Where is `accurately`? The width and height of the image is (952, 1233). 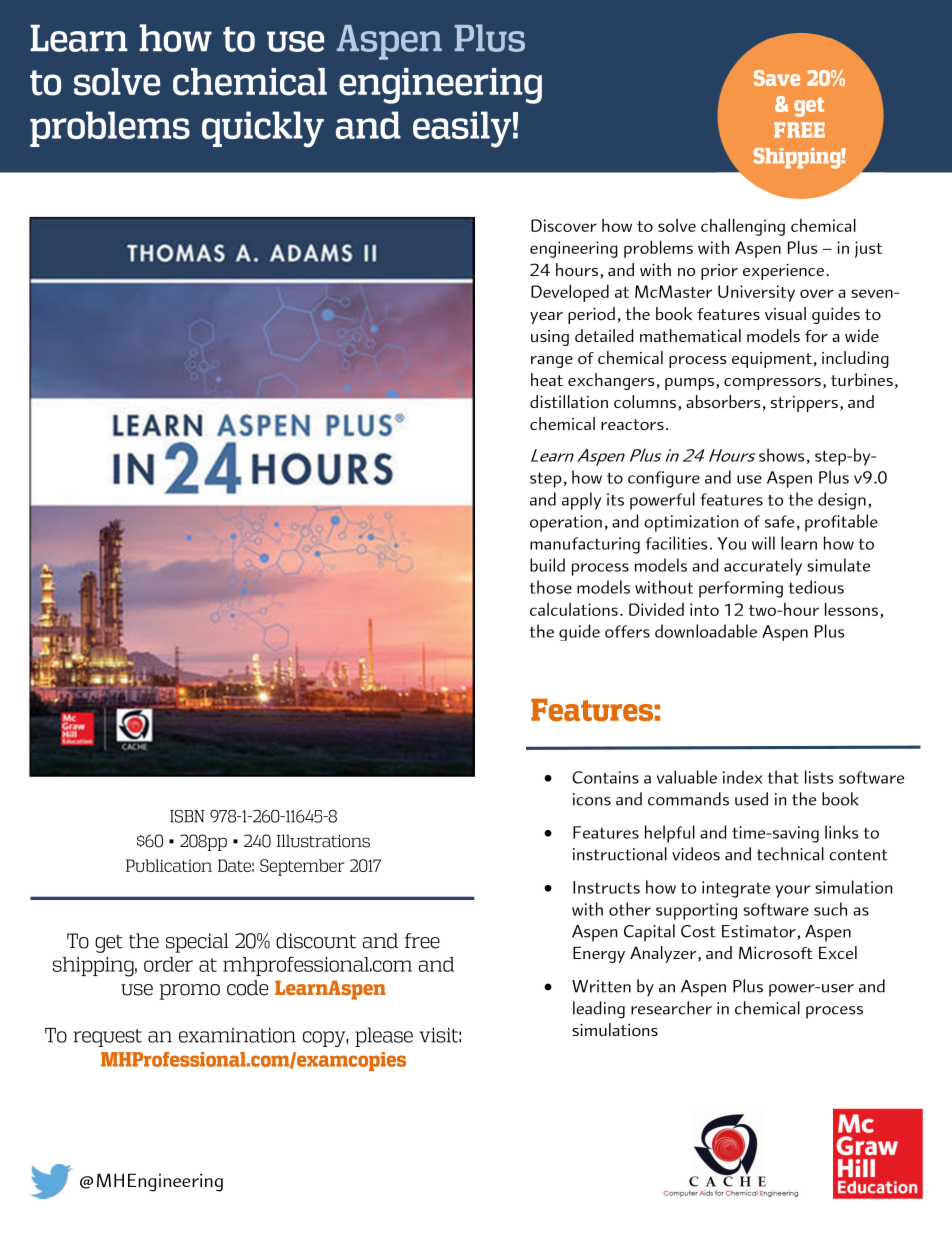
accurately is located at coordinates (763, 567).
